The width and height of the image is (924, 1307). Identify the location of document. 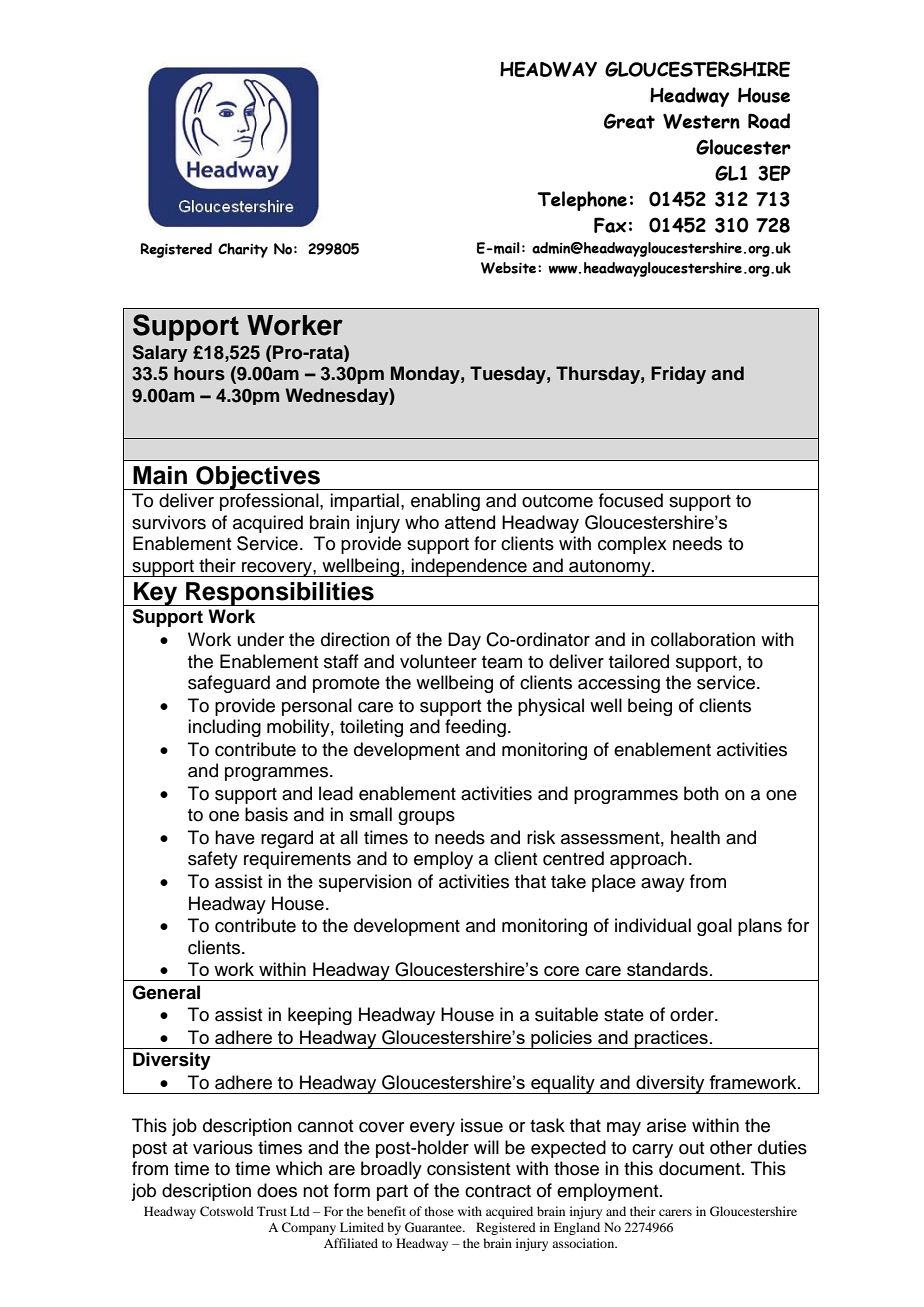
(701, 1168).
